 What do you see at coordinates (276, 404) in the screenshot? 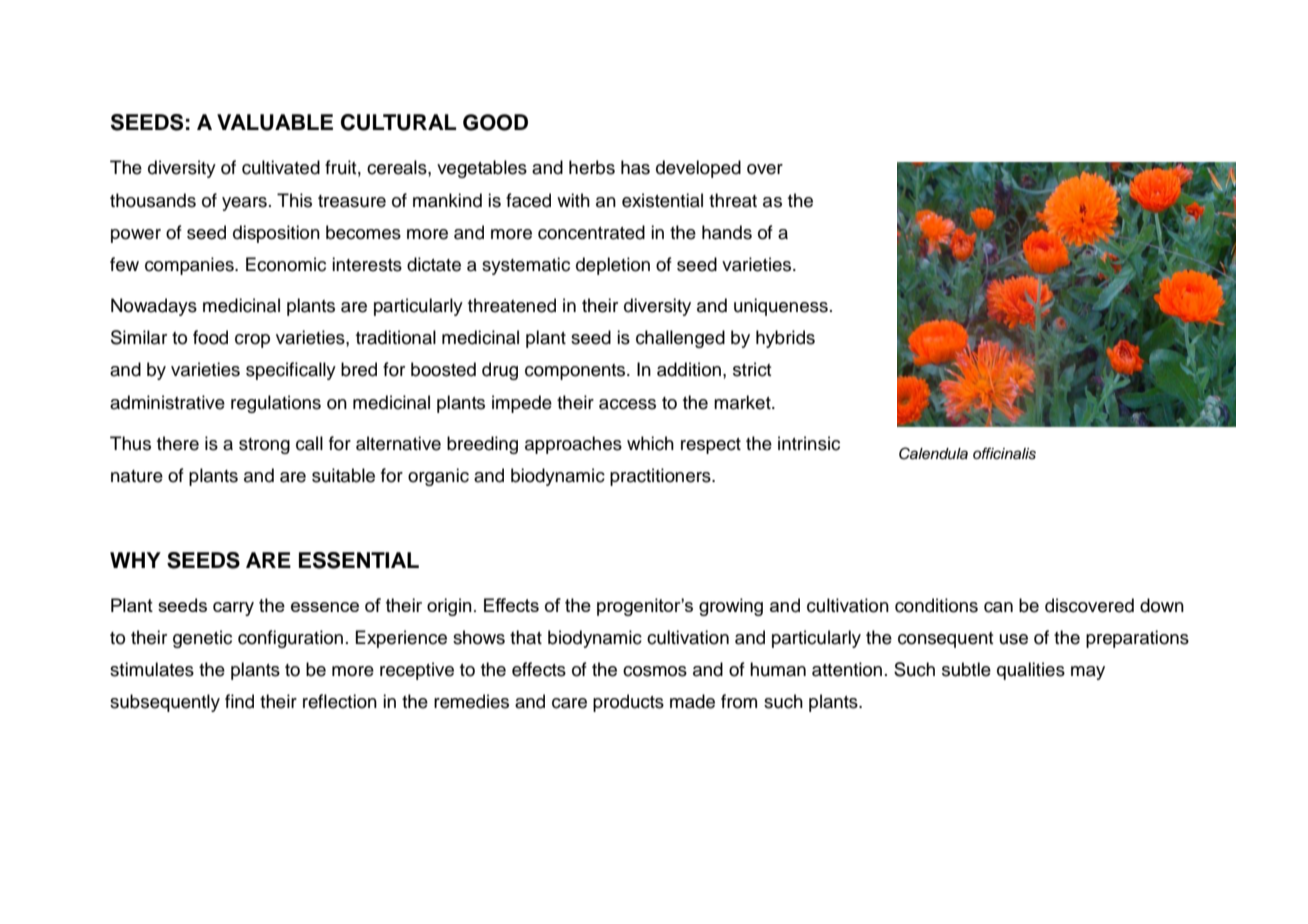
I see `regulations` at bounding box center [276, 404].
